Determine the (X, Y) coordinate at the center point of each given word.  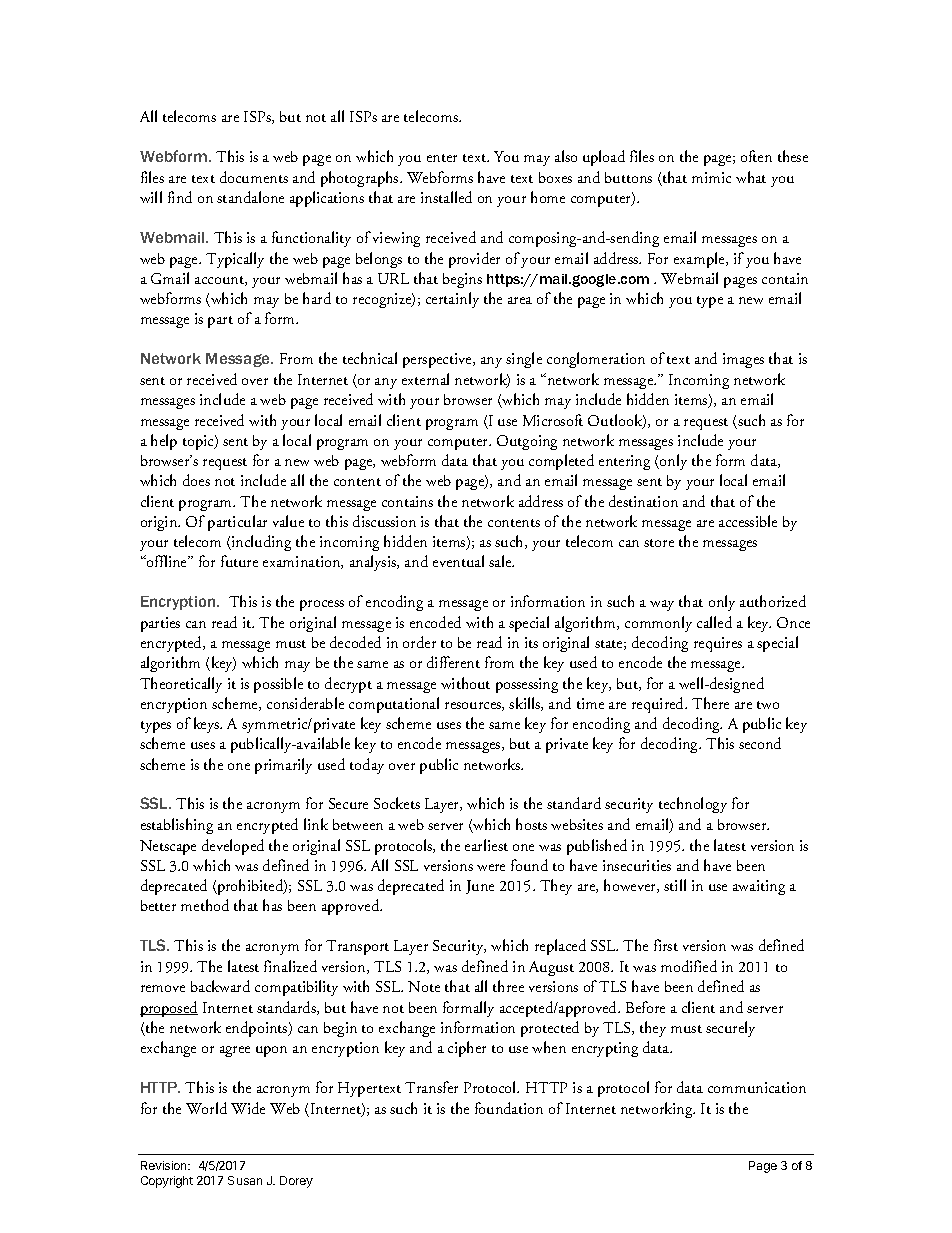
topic (199, 442)
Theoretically (181, 685)
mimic (711, 177)
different (453, 662)
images (743, 360)
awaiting (759, 887)
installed (446, 197)
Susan (245, 1180)
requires (718, 644)
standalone (250, 197)
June (480, 887)
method (205, 905)
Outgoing (527, 442)
